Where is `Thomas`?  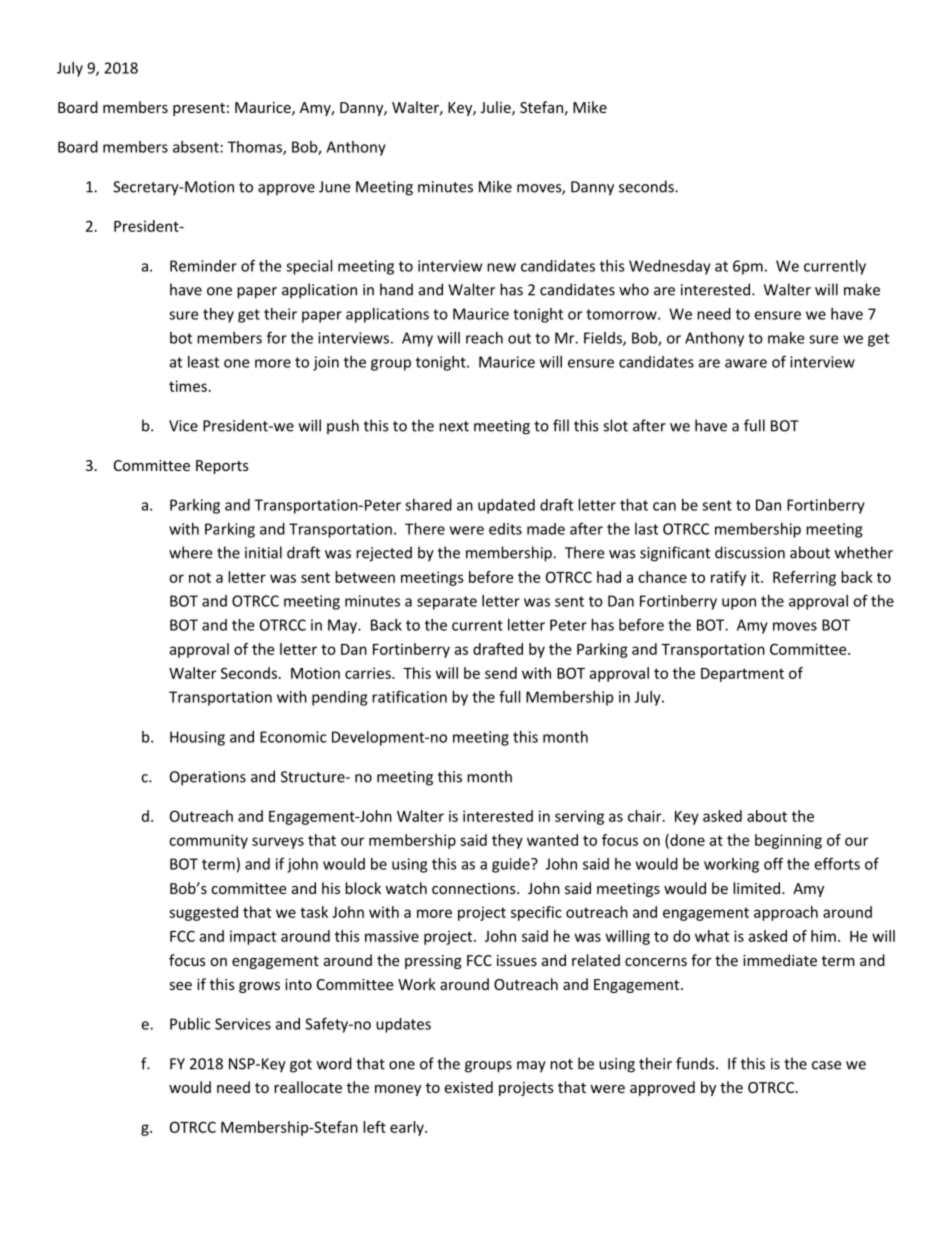
Thomas is located at coordinates (256, 148).
